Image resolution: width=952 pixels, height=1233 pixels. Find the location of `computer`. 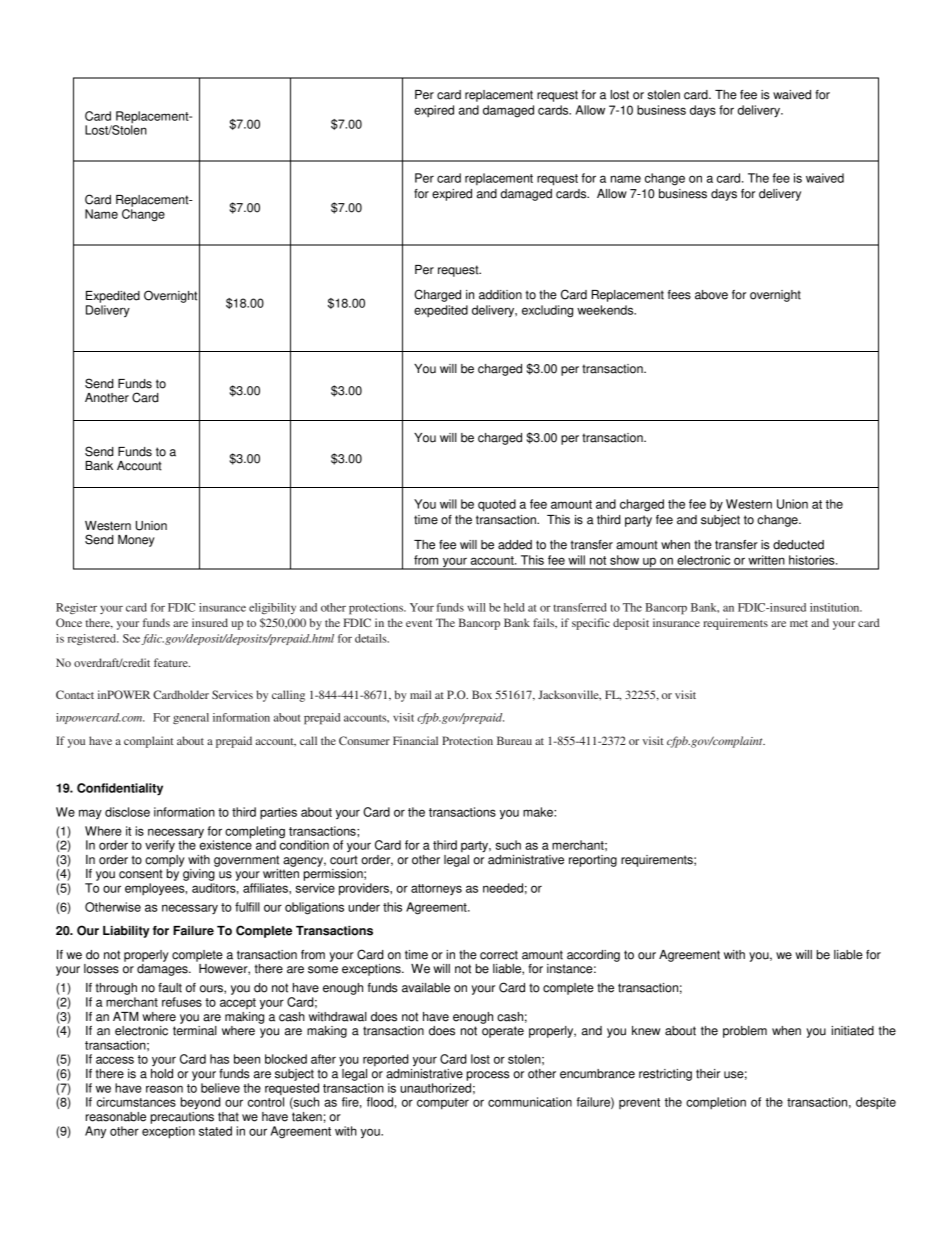

computer is located at coordinates (443, 1104).
